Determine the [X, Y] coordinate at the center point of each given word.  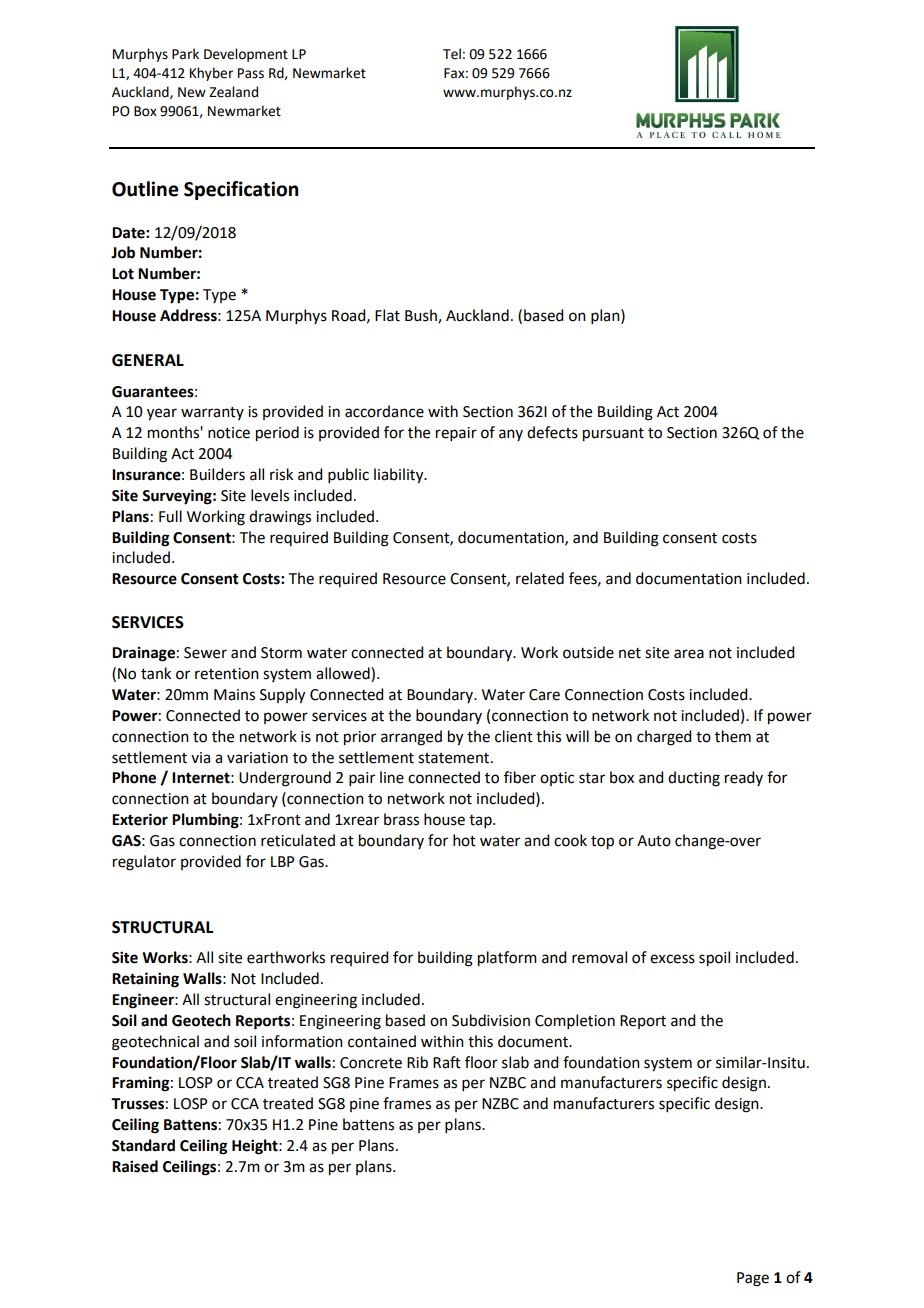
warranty [212, 413]
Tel [452, 54]
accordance [384, 411]
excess [672, 959]
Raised [135, 1166]
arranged [411, 738]
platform [507, 959]
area [689, 654]
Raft [447, 1062]
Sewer [205, 653]
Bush [422, 316]
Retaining [145, 980]
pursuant [613, 435]
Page [753, 1279]
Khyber [211, 74]
